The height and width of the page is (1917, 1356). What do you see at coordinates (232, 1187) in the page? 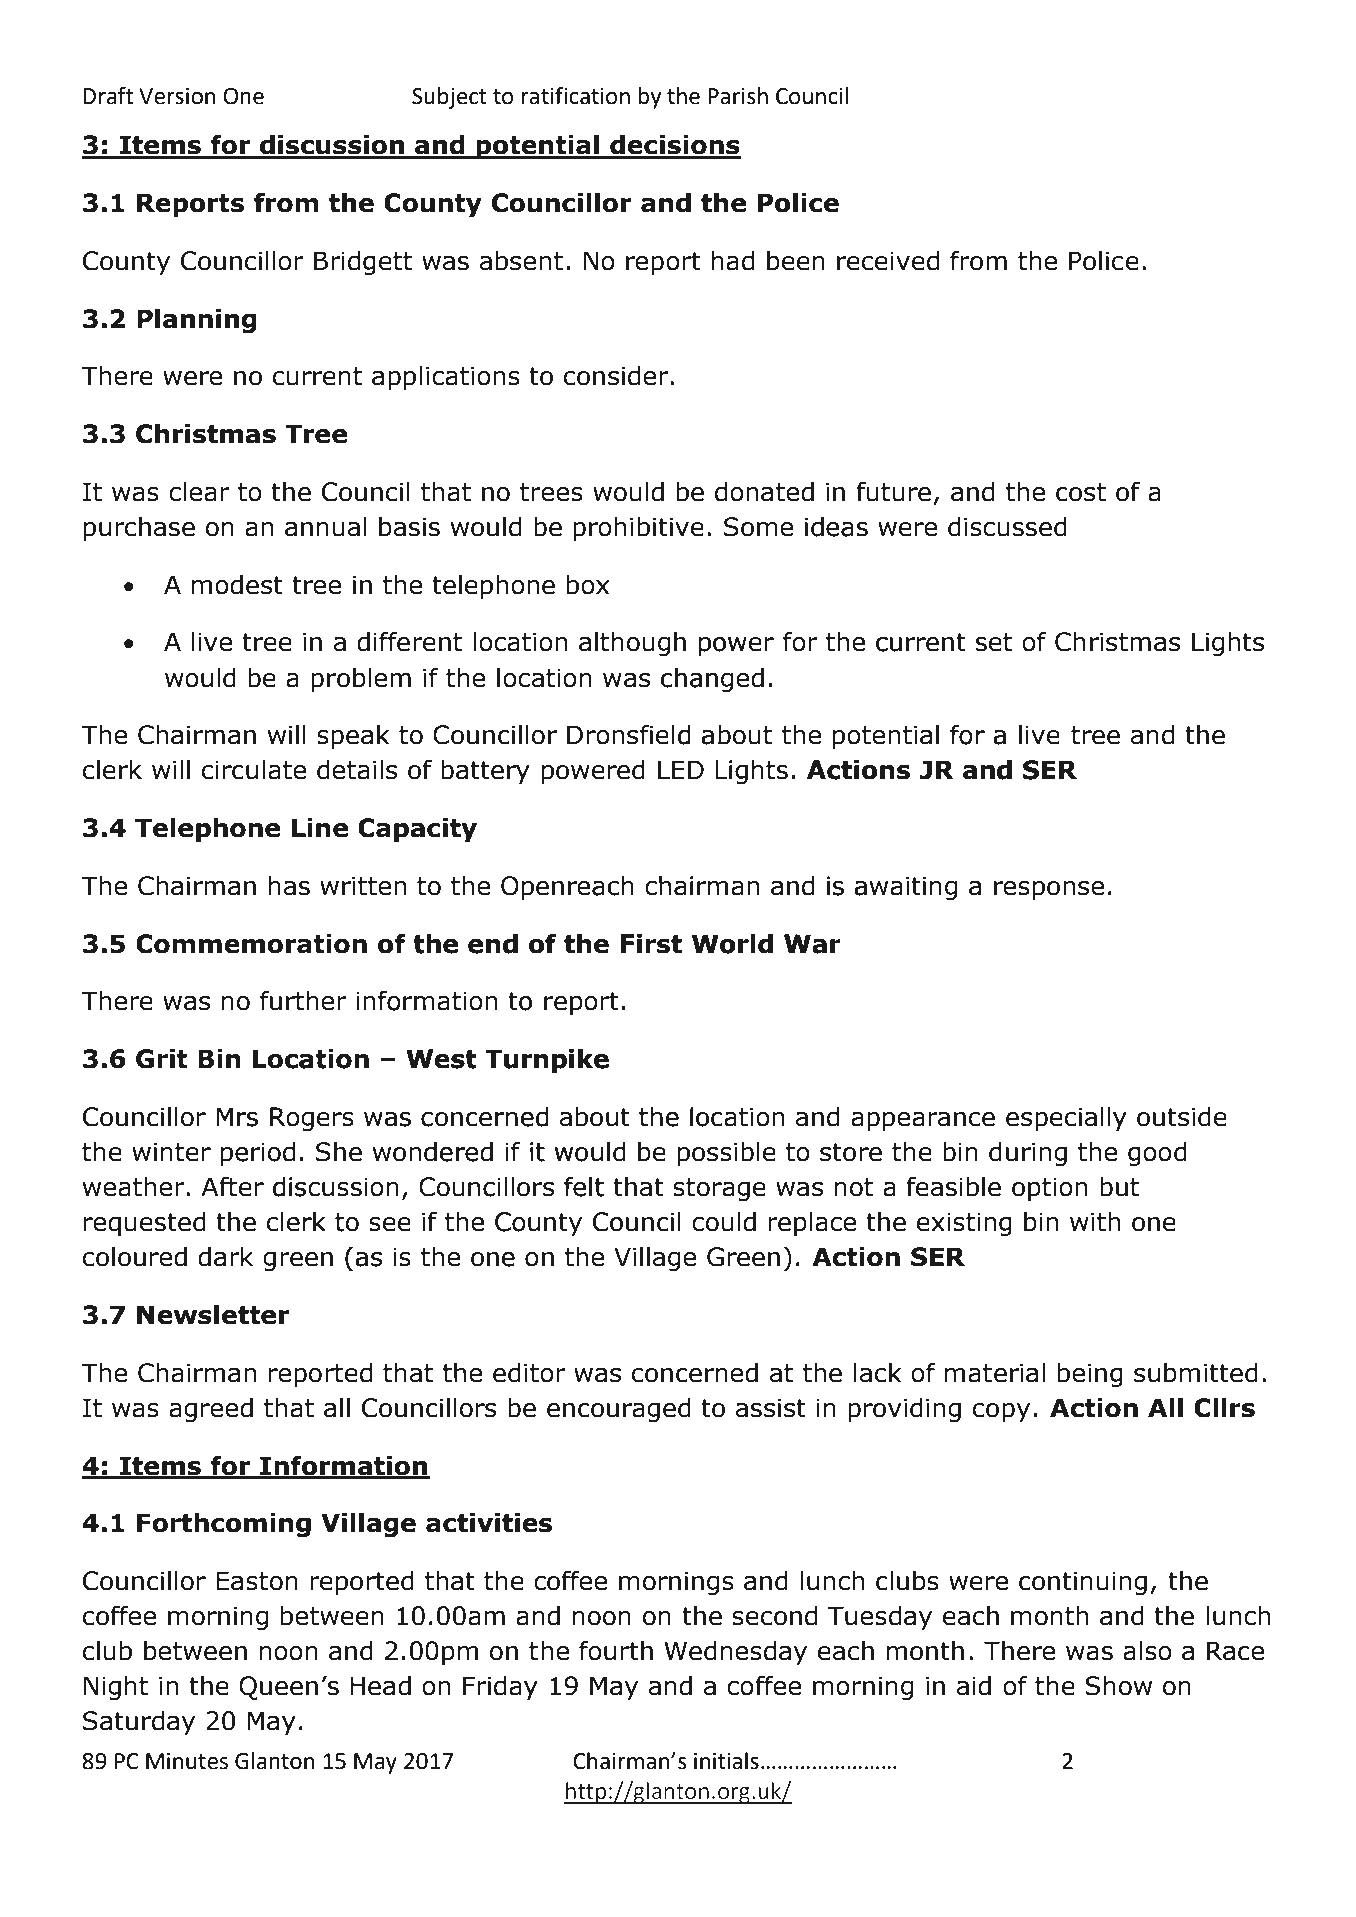
I see `After` at bounding box center [232, 1187].
